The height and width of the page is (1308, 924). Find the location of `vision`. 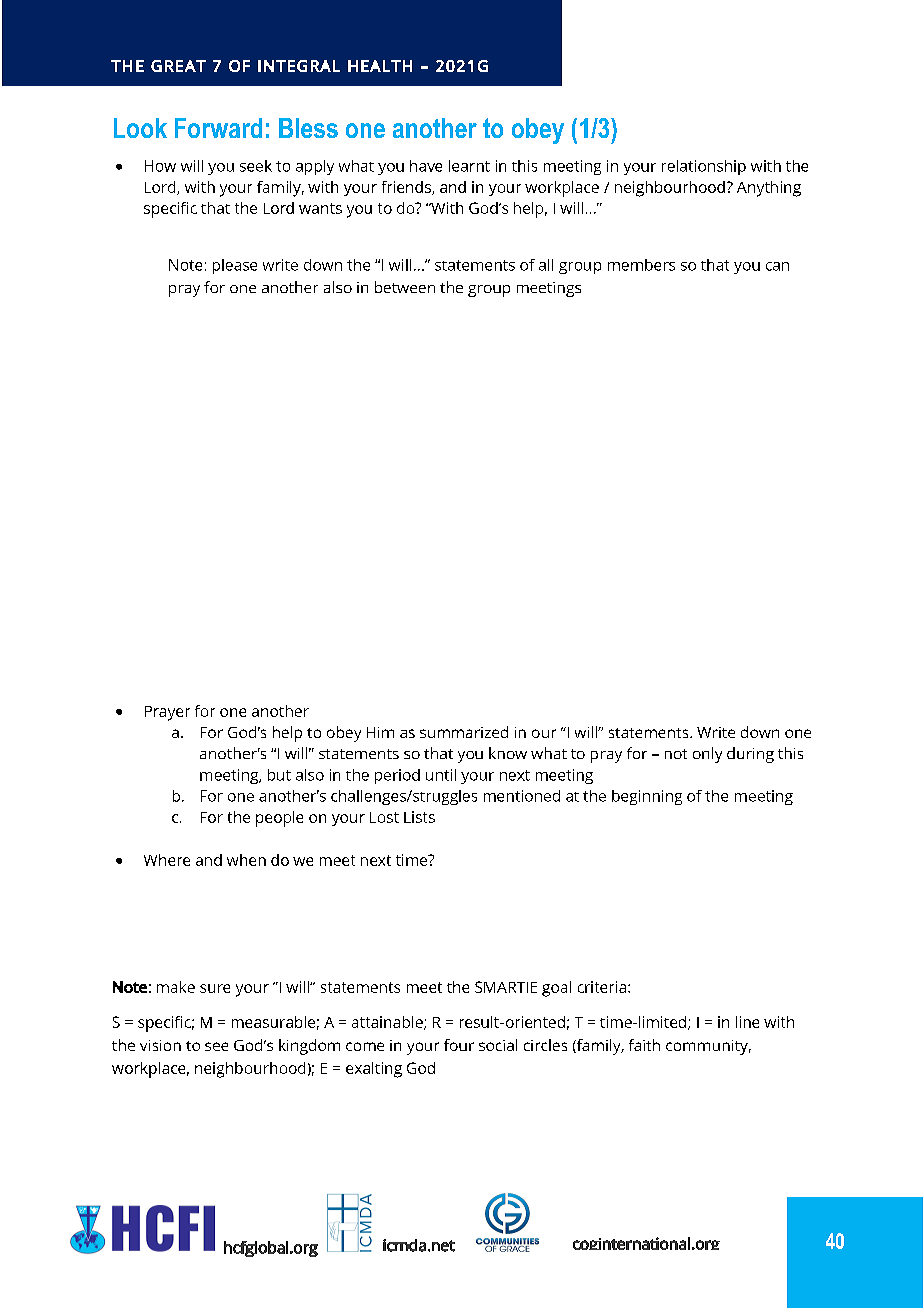

vision is located at coordinates (160, 1045).
